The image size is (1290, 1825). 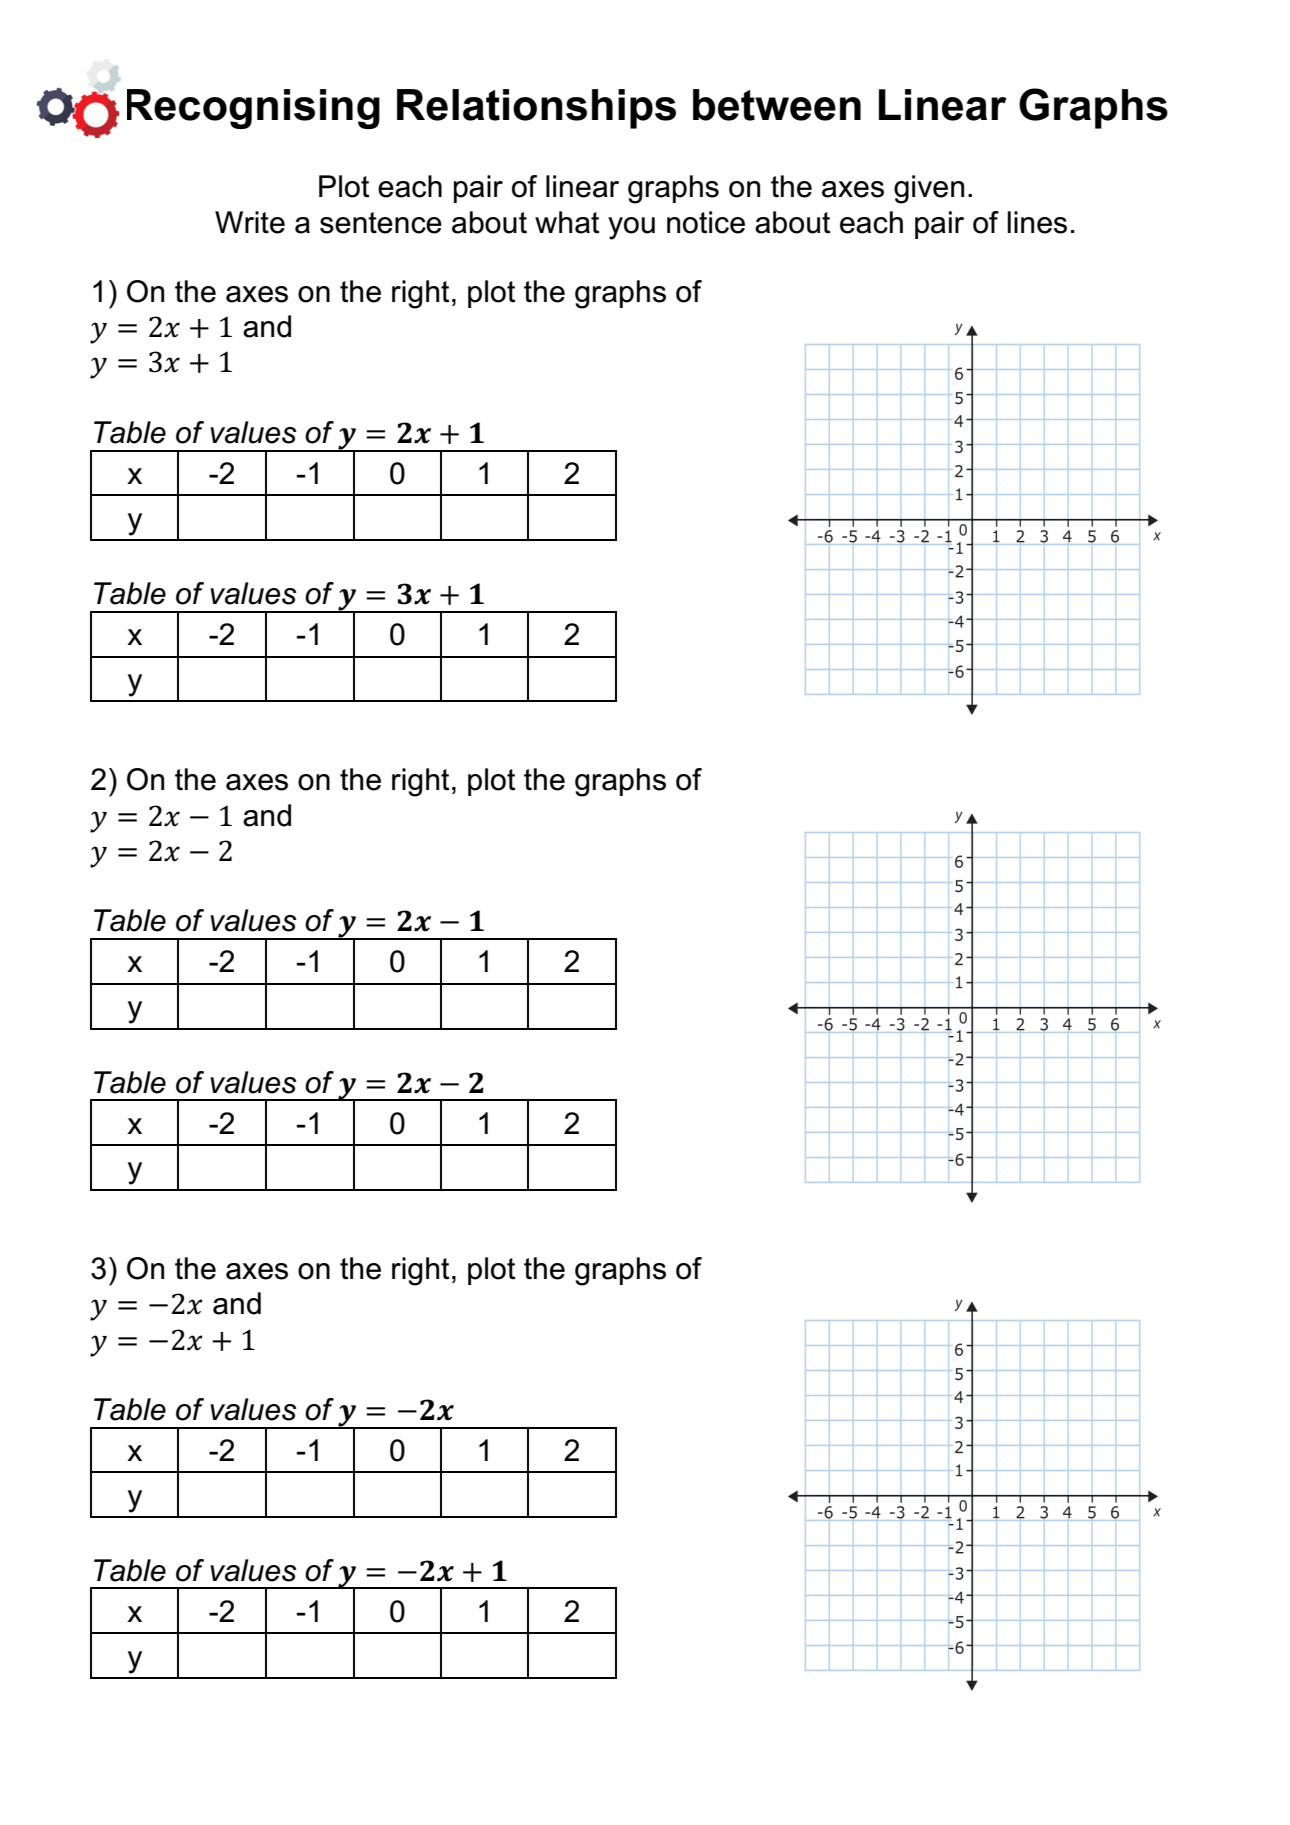 What do you see at coordinates (253, 109) in the screenshot?
I see `Recognising` at bounding box center [253, 109].
